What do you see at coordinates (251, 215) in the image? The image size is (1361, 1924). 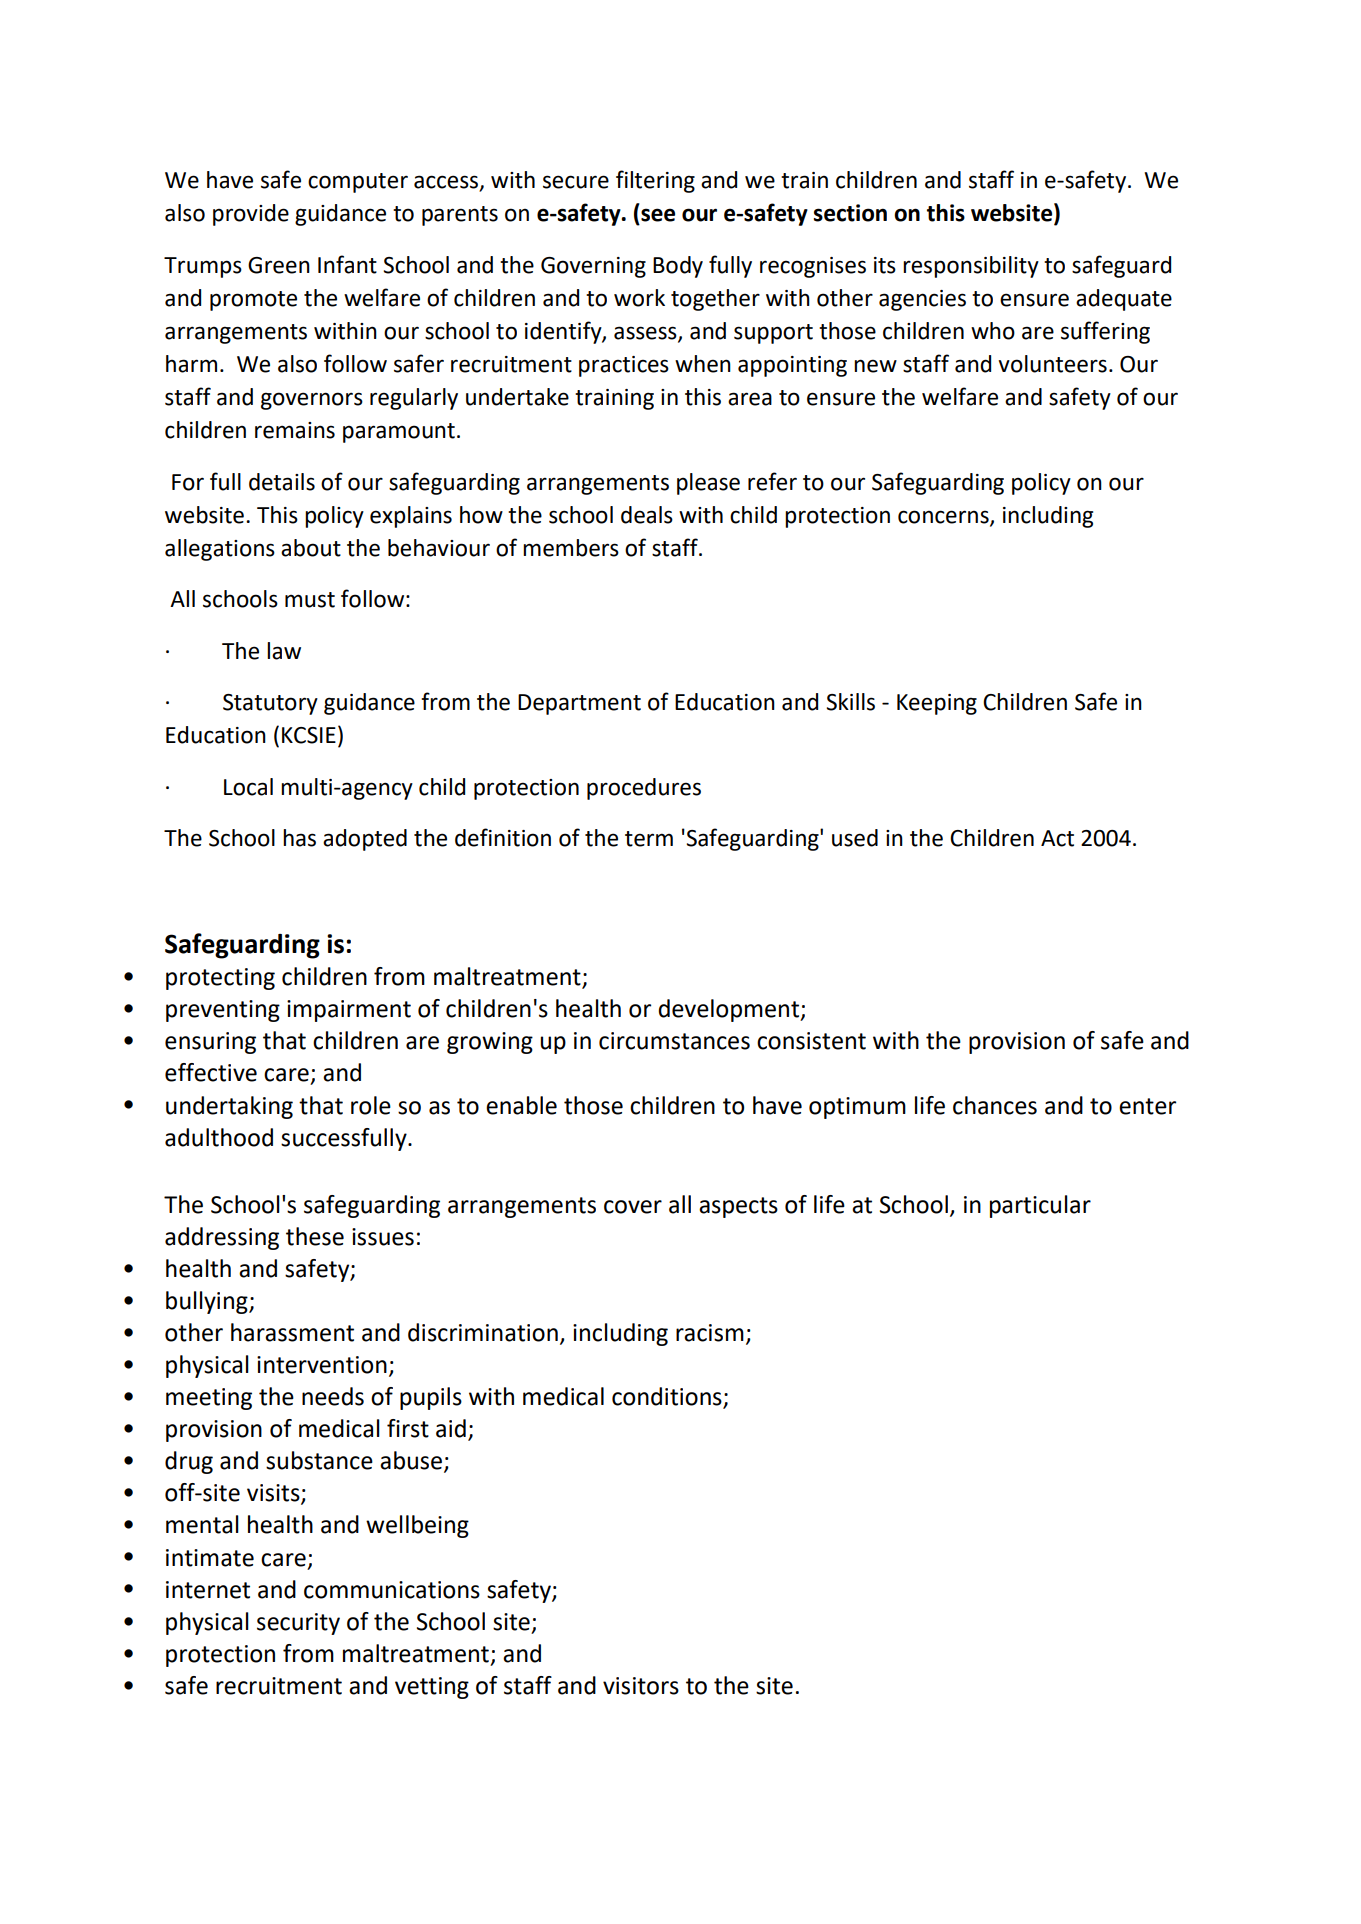 I see `provide` at bounding box center [251, 215].
